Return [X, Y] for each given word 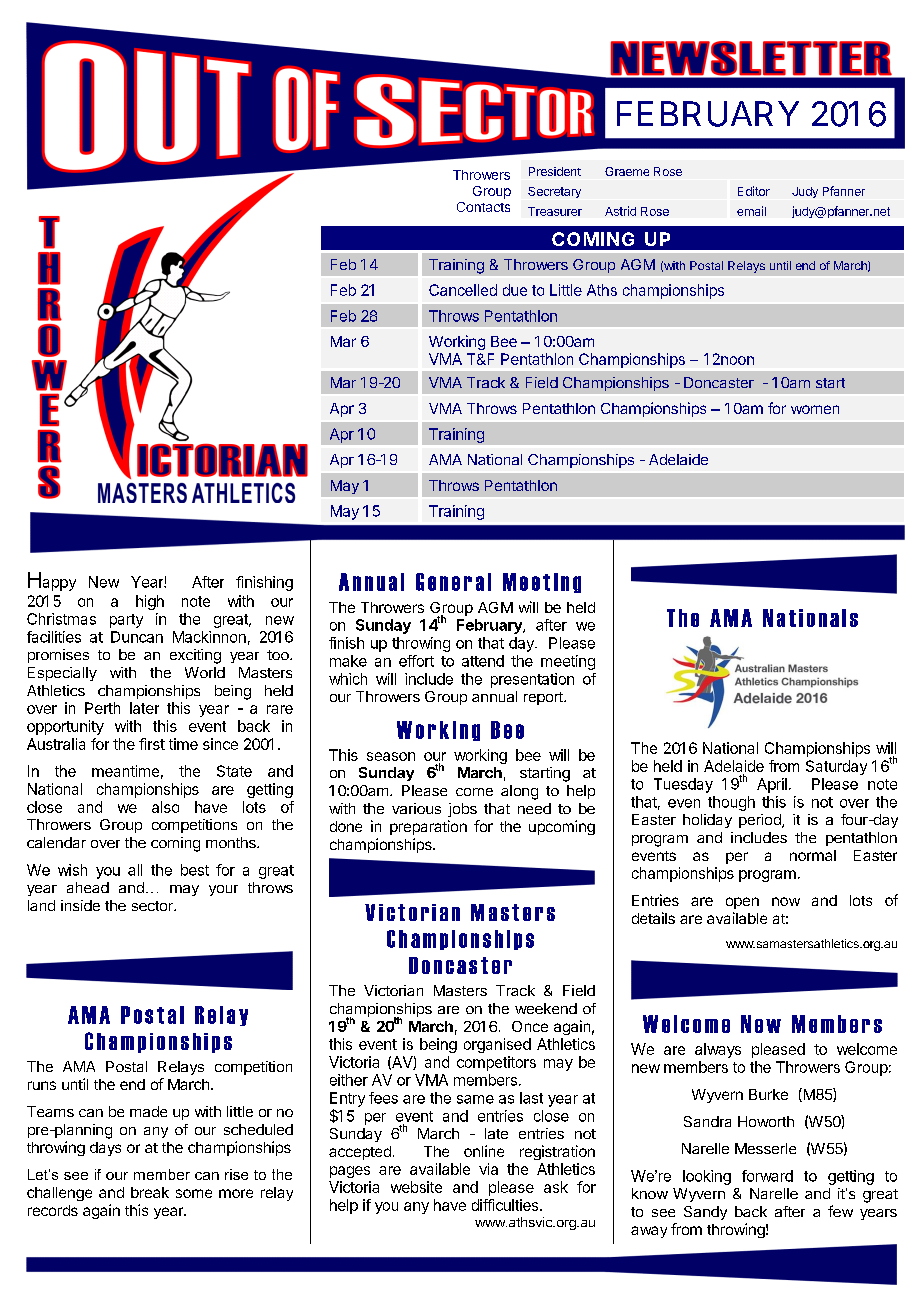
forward [767, 1176]
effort [416, 661]
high [150, 602]
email [751, 211]
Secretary [554, 192]
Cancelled [463, 290]
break [150, 1192]
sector [153, 906]
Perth [102, 708]
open [742, 903]
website [416, 1187]
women [815, 409]
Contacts [483, 207]
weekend [546, 1008]
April [772, 785]
